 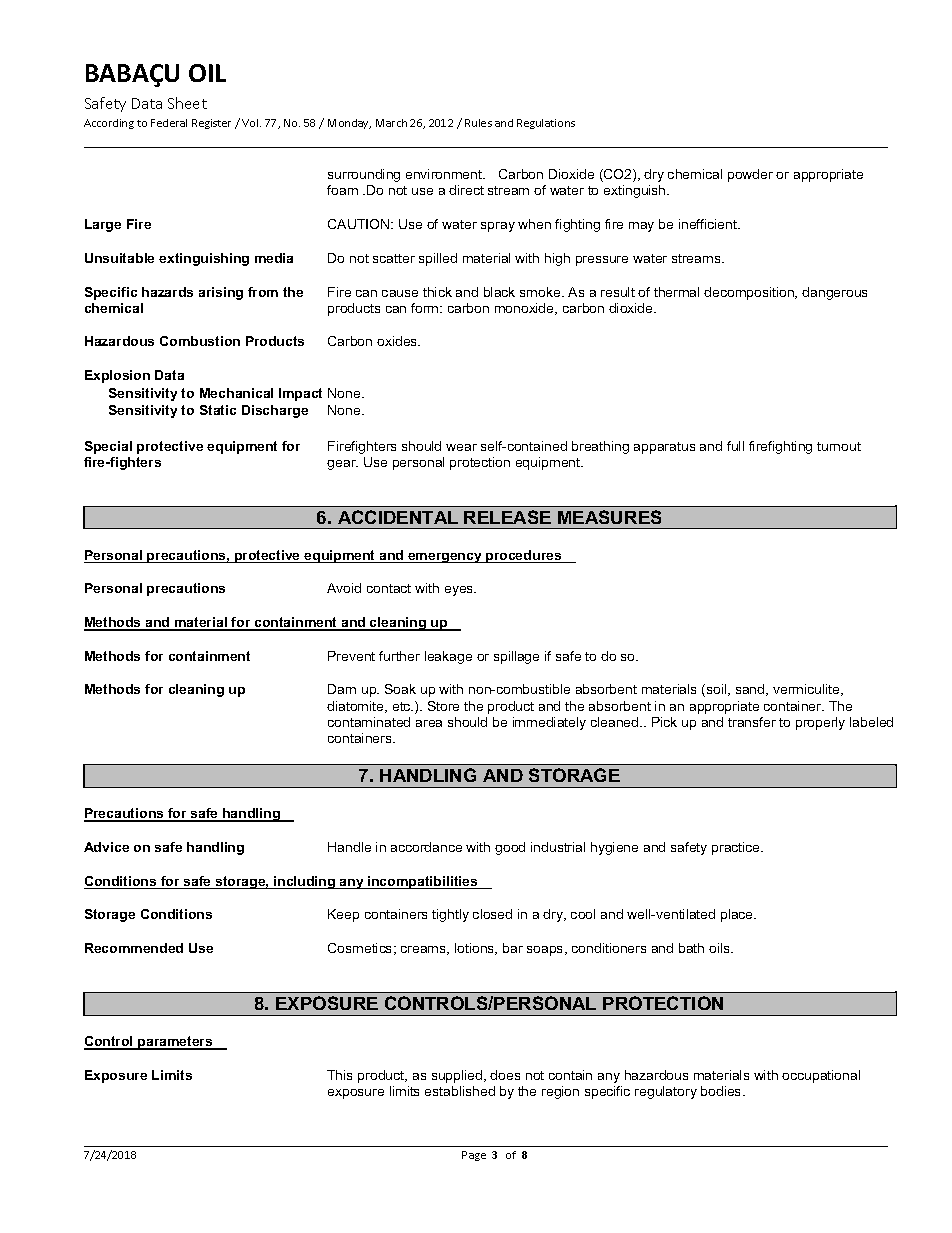 What do you see at coordinates (751, 690) in the image?
I see `sand` at bounding box center [751, 690].
